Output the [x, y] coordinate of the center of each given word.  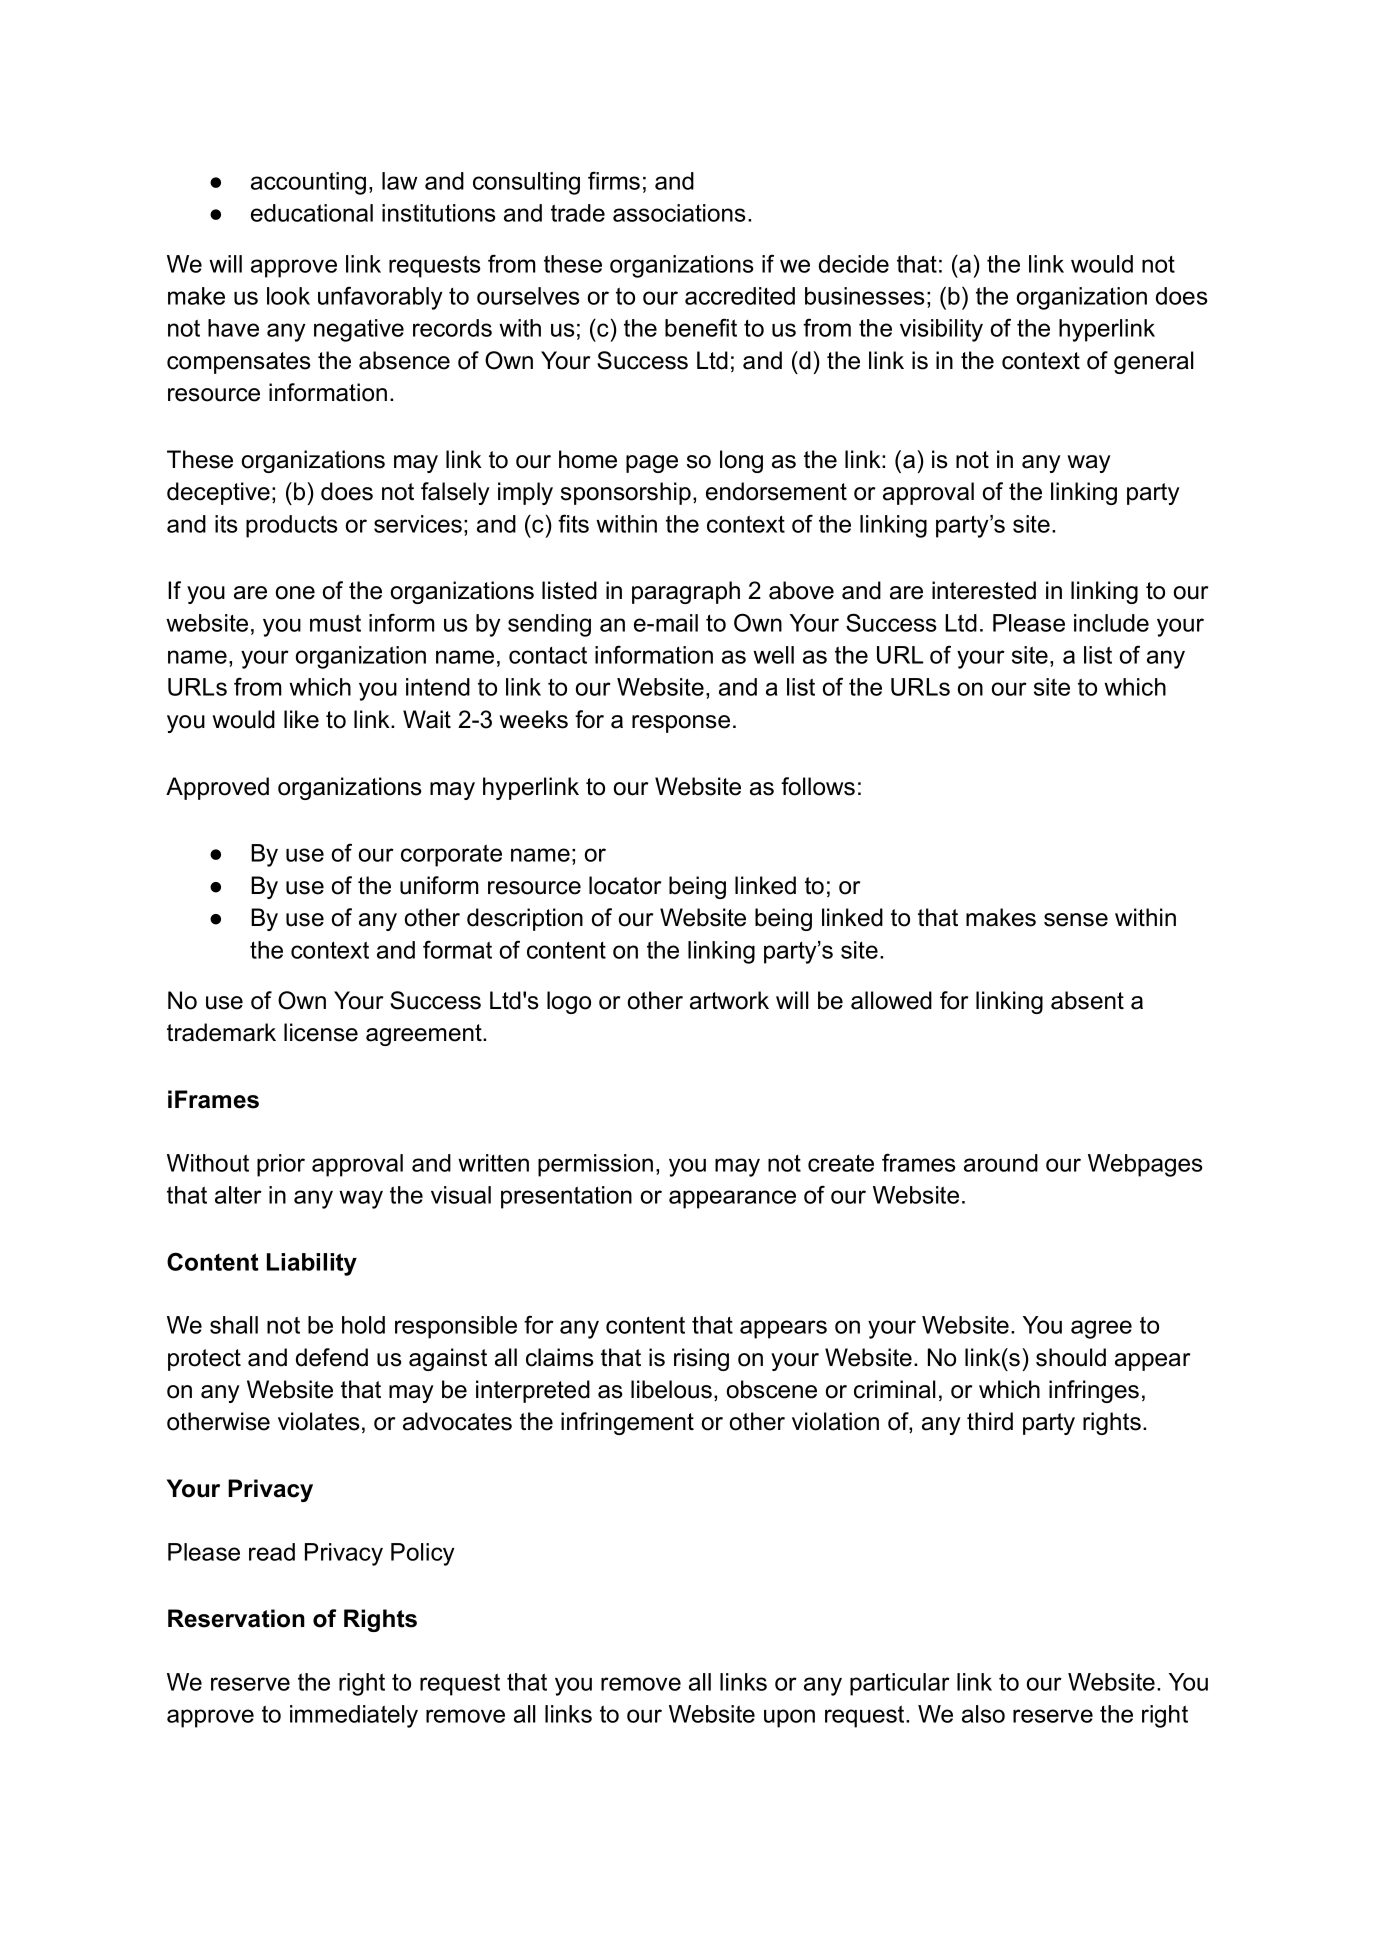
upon [789, 1718]
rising [701, 1359]
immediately [354, 1716]
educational [312, 213]
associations [679, 213]
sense [1076, 920]
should [1071, 1357]
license [321, 1032]
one [295, 593]
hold [363, 1325]
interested [984, 590]
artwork [729, 1000]
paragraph [686, 592]
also [983, 1714]
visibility [941, 330]
